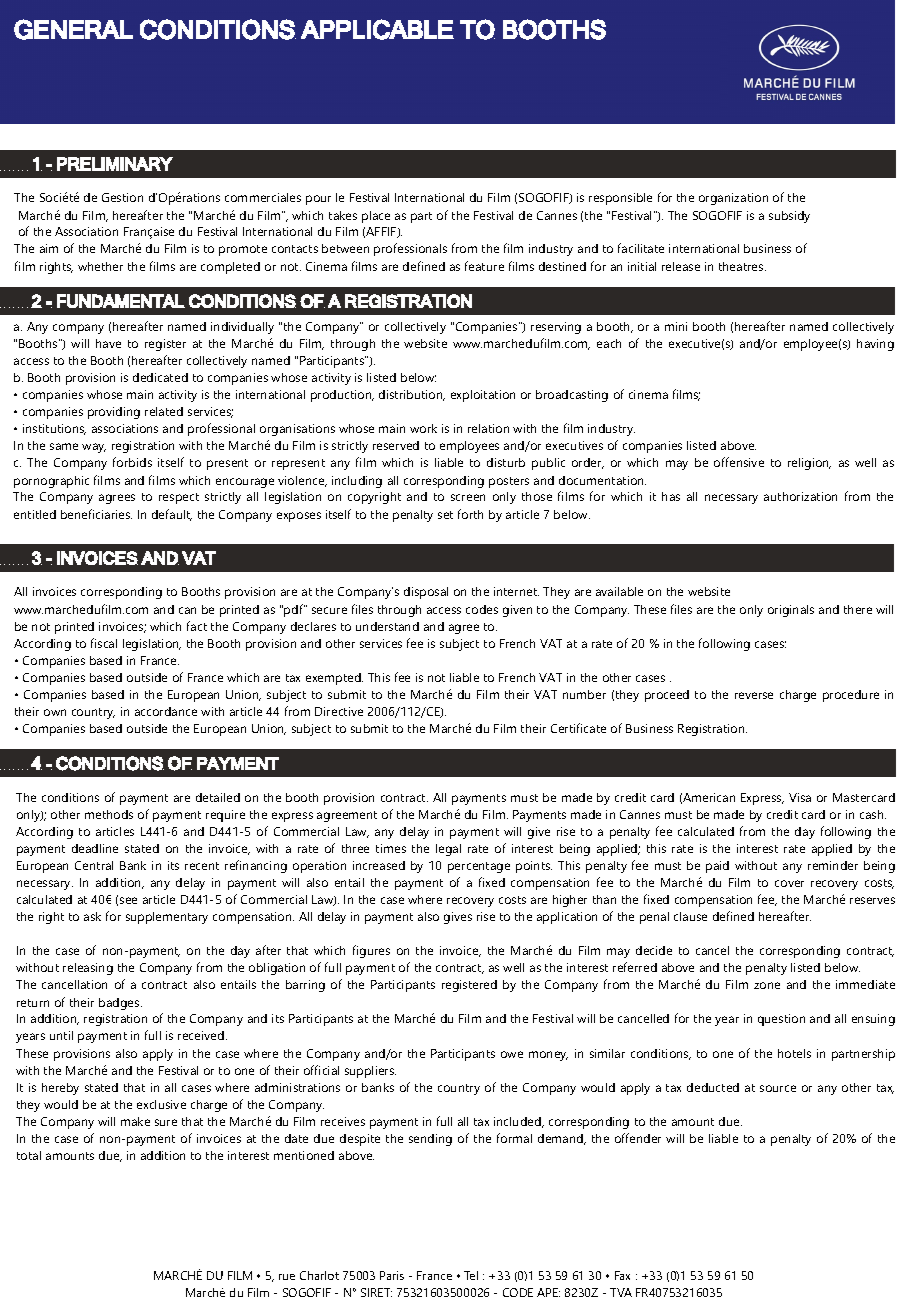 Image resolution: width=924 pixels, height=1308 pixels. I want to click on GENERAL, so click(73, 29).
